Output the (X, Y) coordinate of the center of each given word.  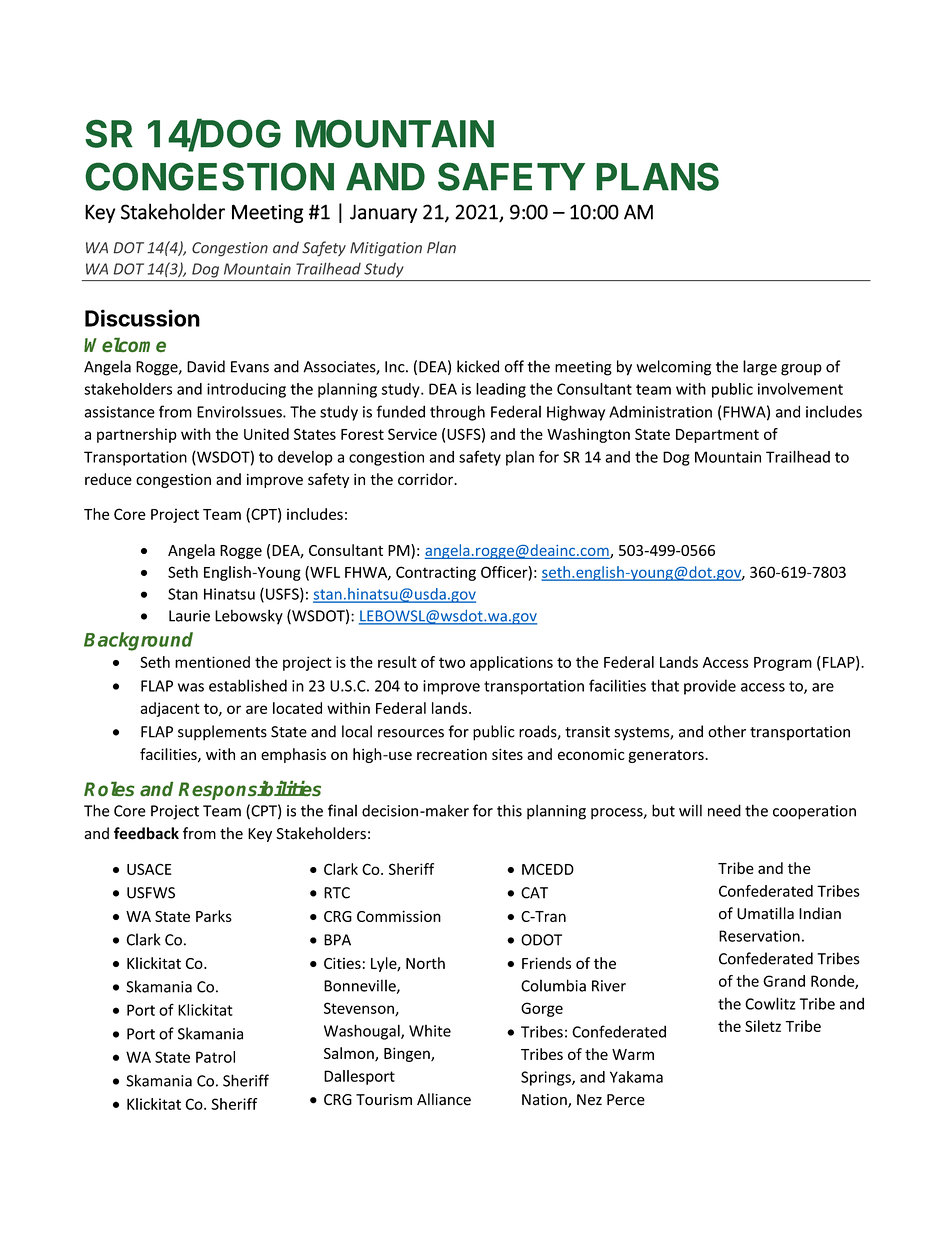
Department (717, 436)
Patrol (215, 1057)
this (509, 810)
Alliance (444, 1099)
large (760, 368)
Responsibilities (249, 790)
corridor (427, 479)
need (724, 810)
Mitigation (386, 249)
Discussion (142, 318)
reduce (108, 479)
